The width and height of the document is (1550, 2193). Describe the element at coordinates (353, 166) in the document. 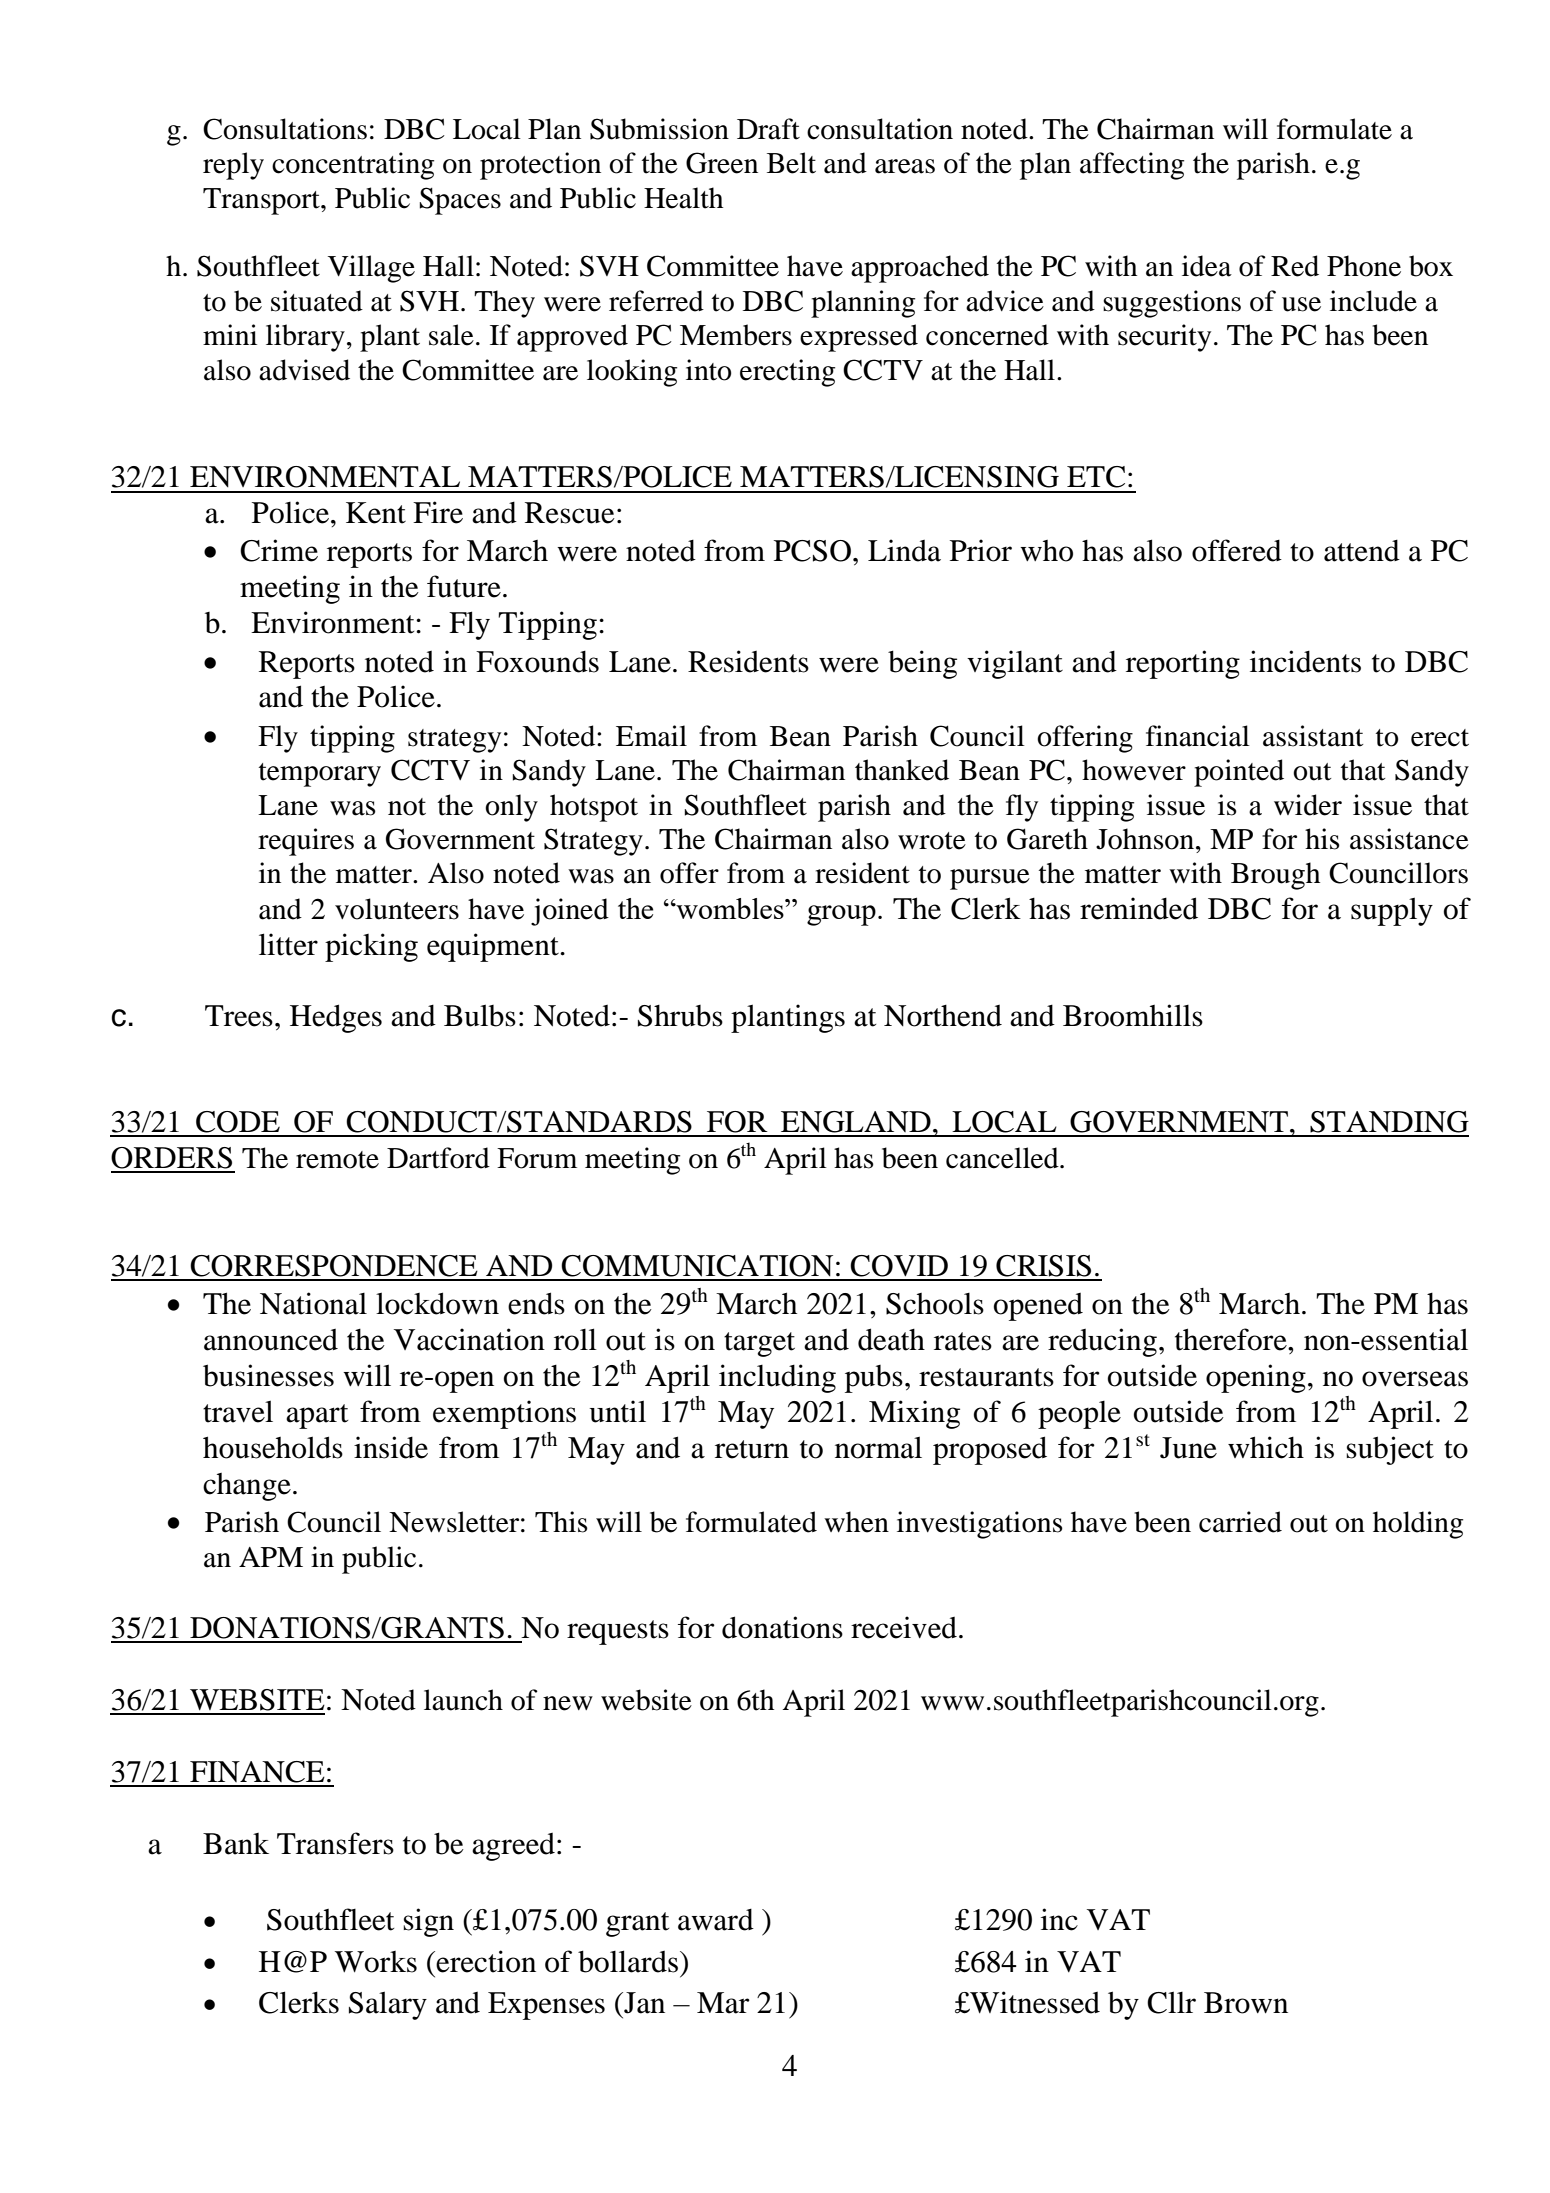

I see `concentrating` at that location.
